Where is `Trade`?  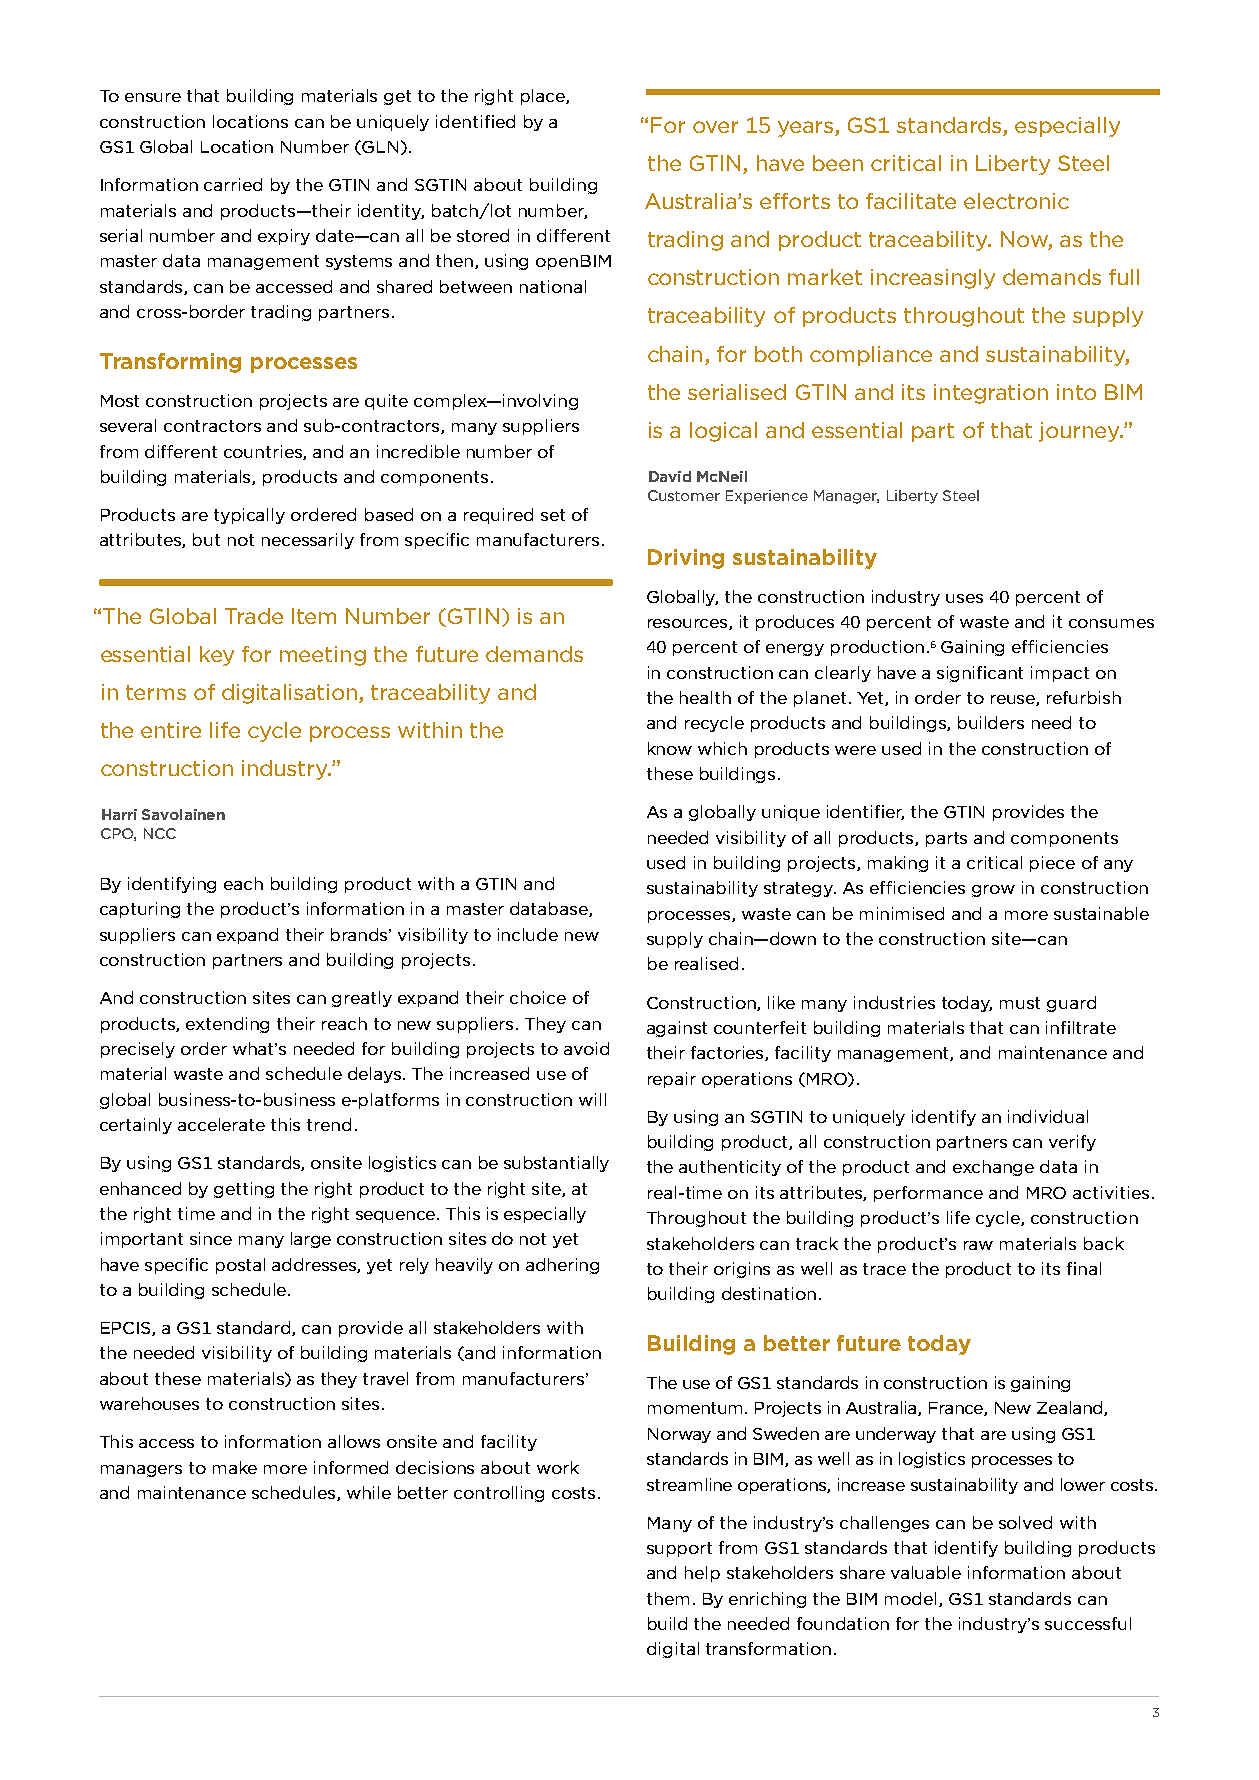 Trade is located at coordinates (254, 616).
